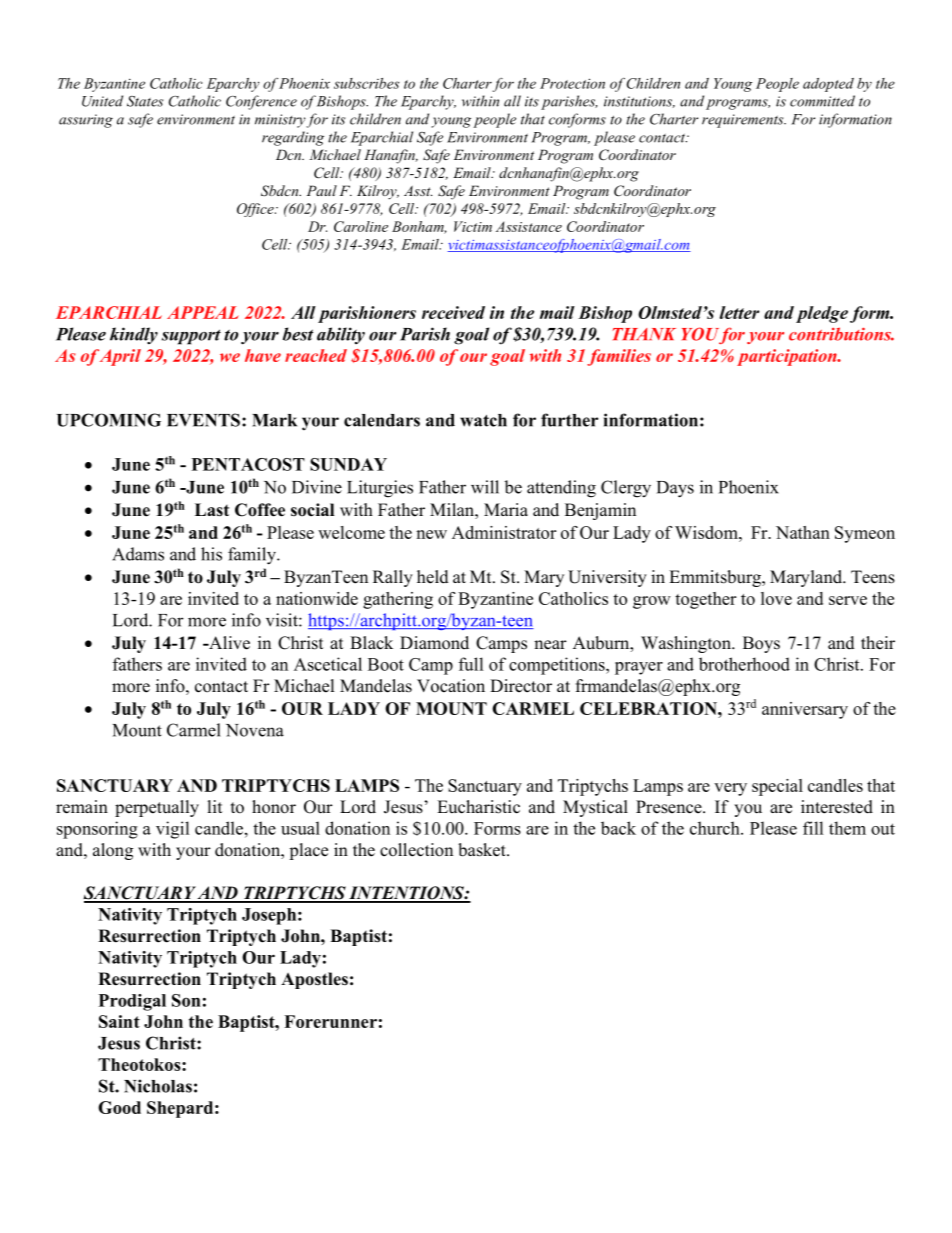  Describe the element at coordinates (191, 337) in the page. I see `support` at that location.
